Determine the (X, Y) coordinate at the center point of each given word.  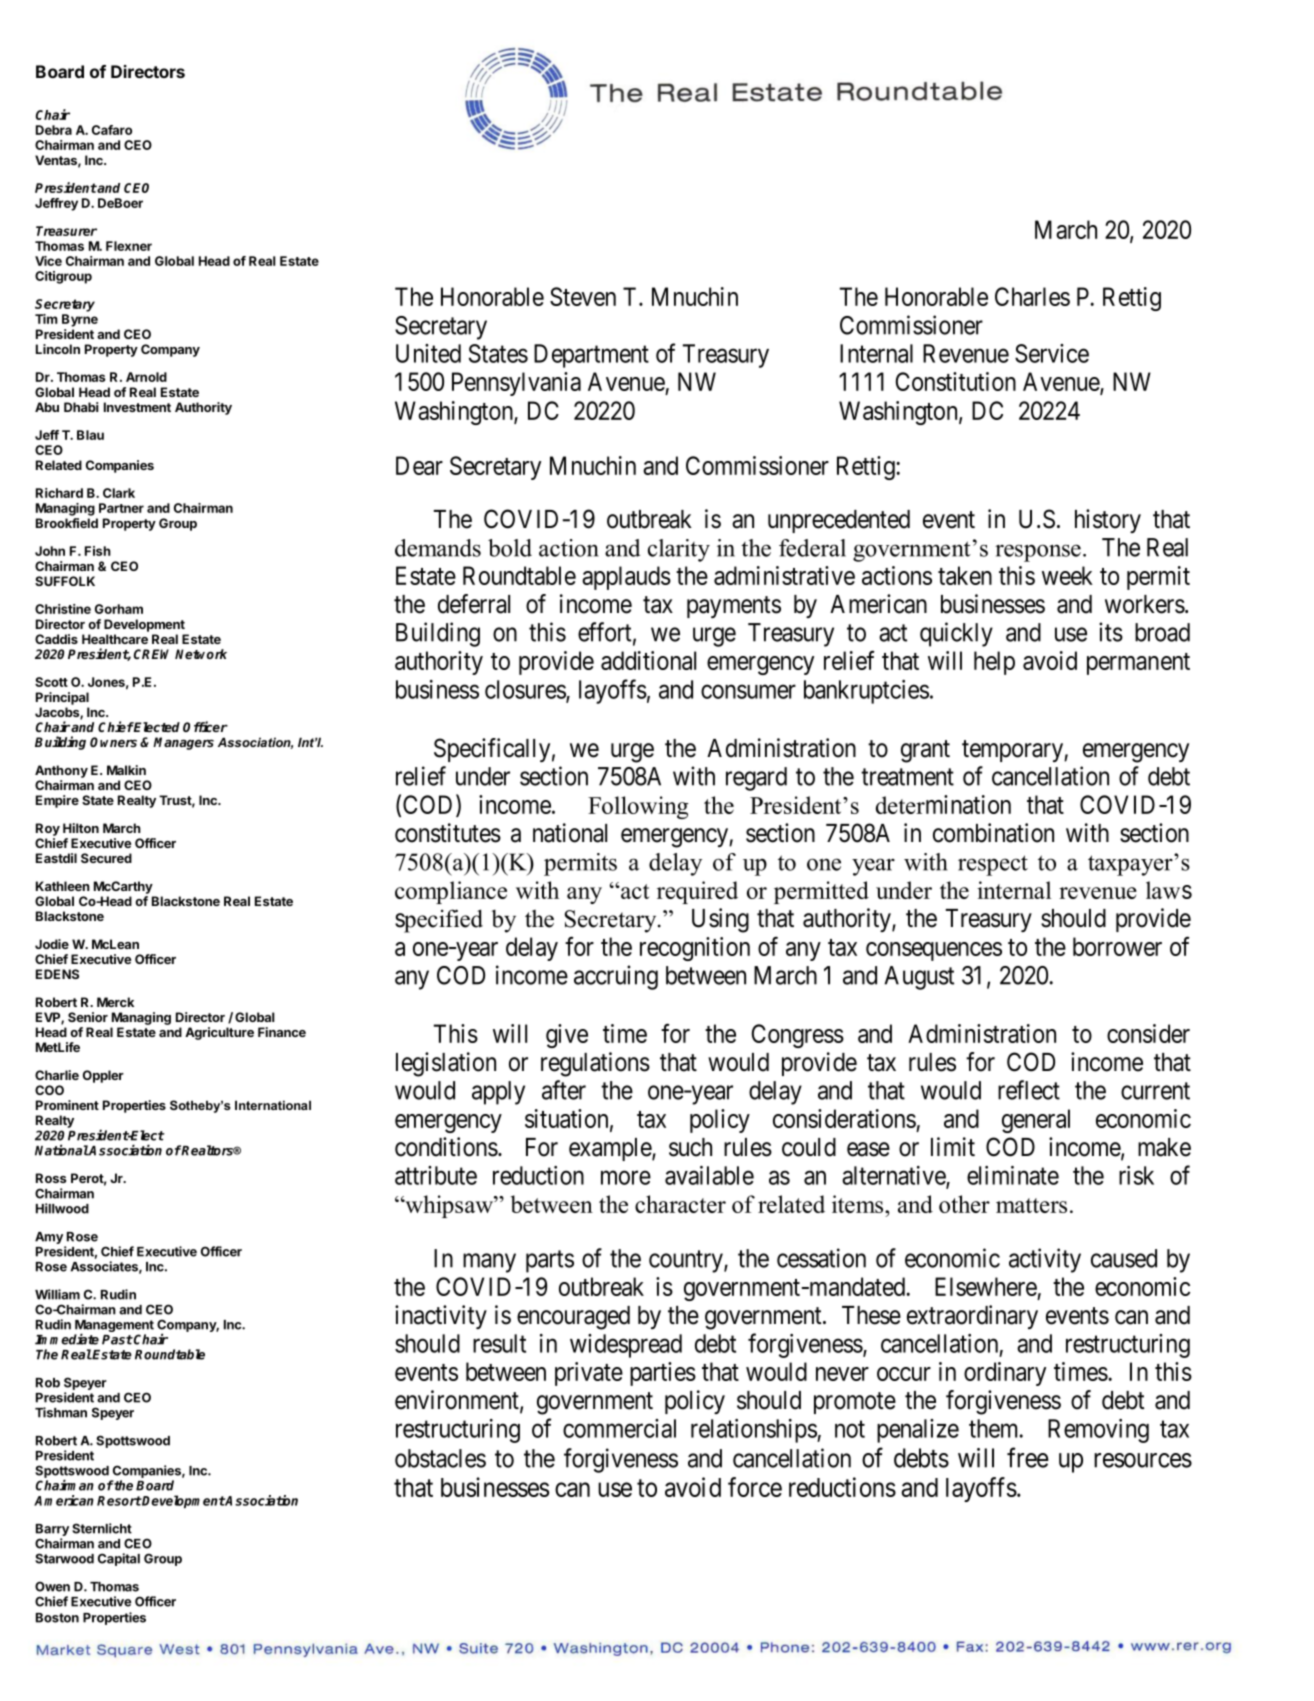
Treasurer (66, 231)
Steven (583, 296)
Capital (119, 1559)
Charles (1032, 296)
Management (114, 1327)
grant (925, 751)
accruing (616, 977)
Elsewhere (986, 1286)
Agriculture (219, 1033)
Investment (137, 407)
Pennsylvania (516, 384)
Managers (183, 743)
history (1108, 521)
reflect (1029, 1090)
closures (526, 690)
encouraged (573, 1318)
